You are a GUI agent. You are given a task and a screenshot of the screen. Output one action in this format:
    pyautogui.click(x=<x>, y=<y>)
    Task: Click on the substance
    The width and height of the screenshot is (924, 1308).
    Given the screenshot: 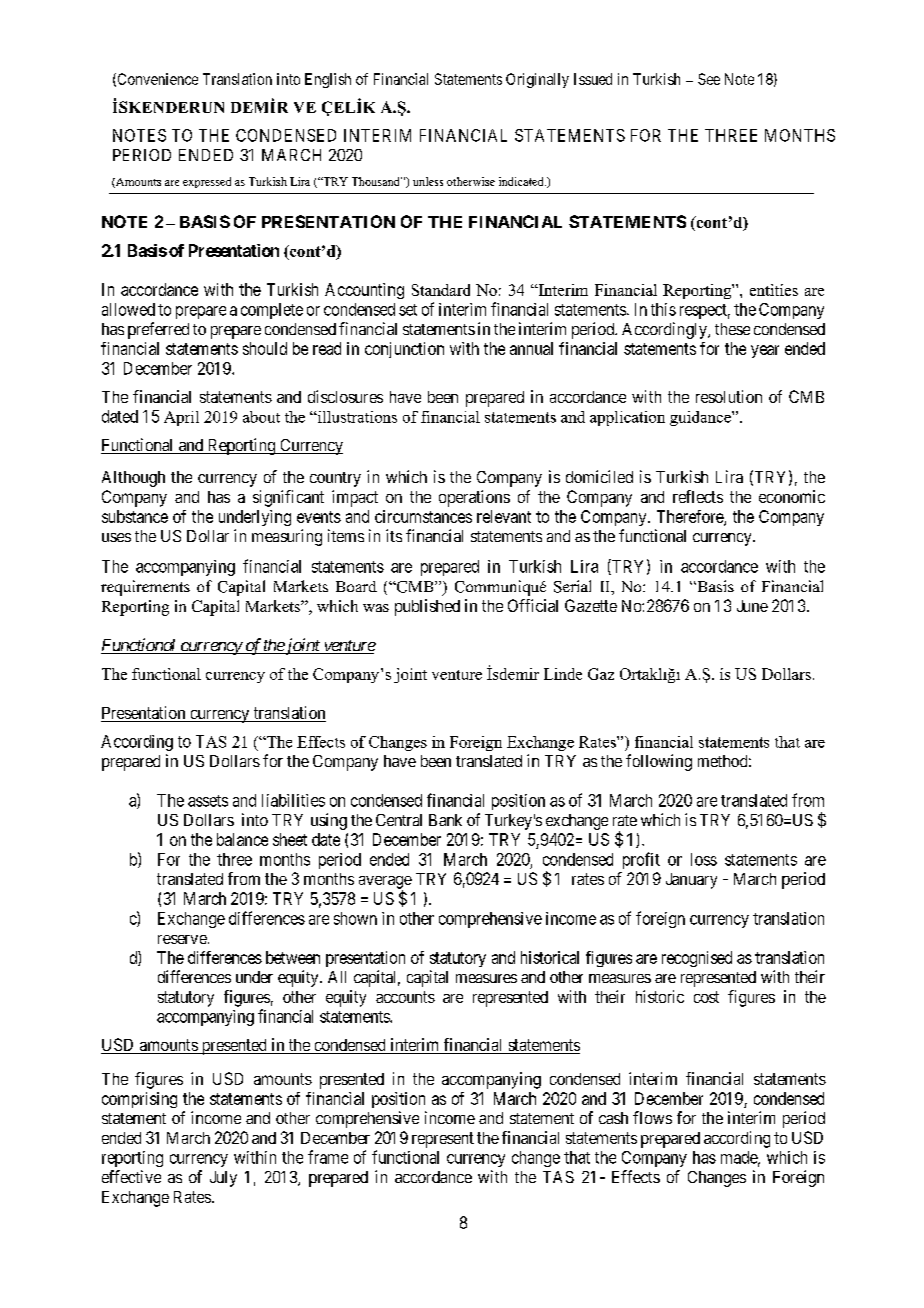 What is the action you would take?
    pyautogui.click(x=135, y=516)
